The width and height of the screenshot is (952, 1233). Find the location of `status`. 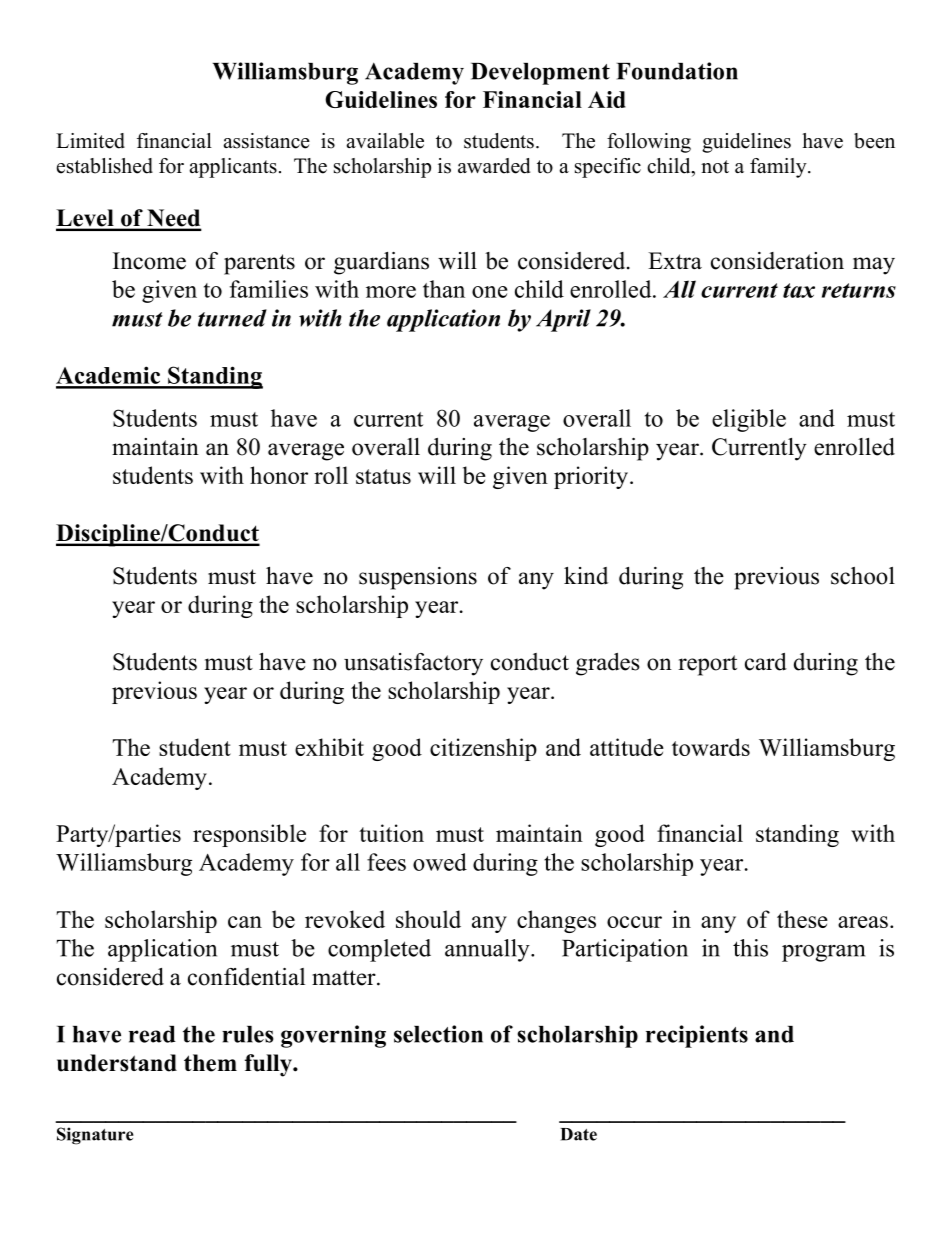

status is located at coordinates (383, 476).
